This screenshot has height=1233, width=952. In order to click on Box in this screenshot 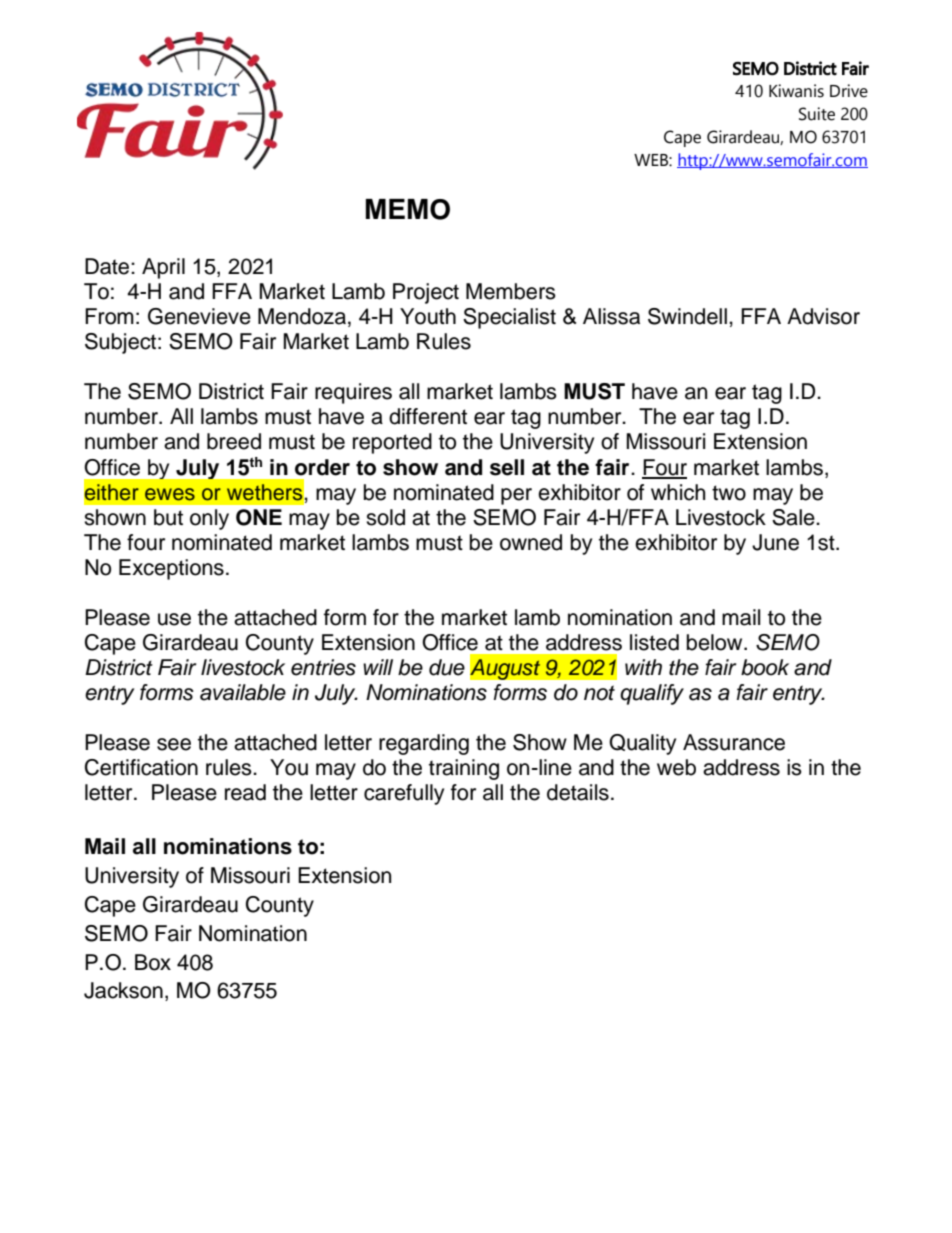, I will do `click(153, 962)`.
